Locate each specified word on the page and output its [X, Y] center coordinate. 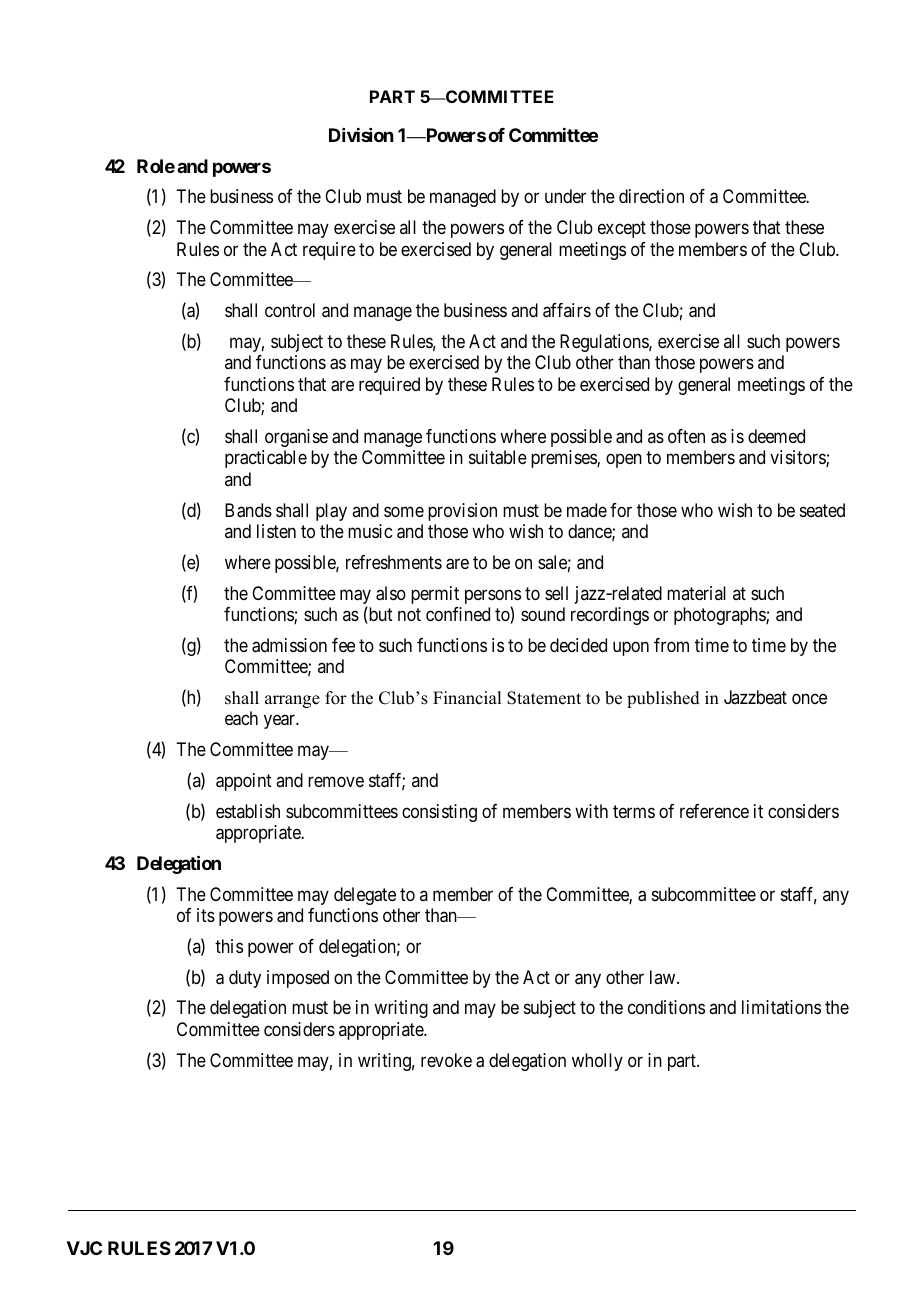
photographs [720, 616]
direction [651, 196]
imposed [298, 979]
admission [289, 645]
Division [361, 135]
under [565, 196]
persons [493, 598]
